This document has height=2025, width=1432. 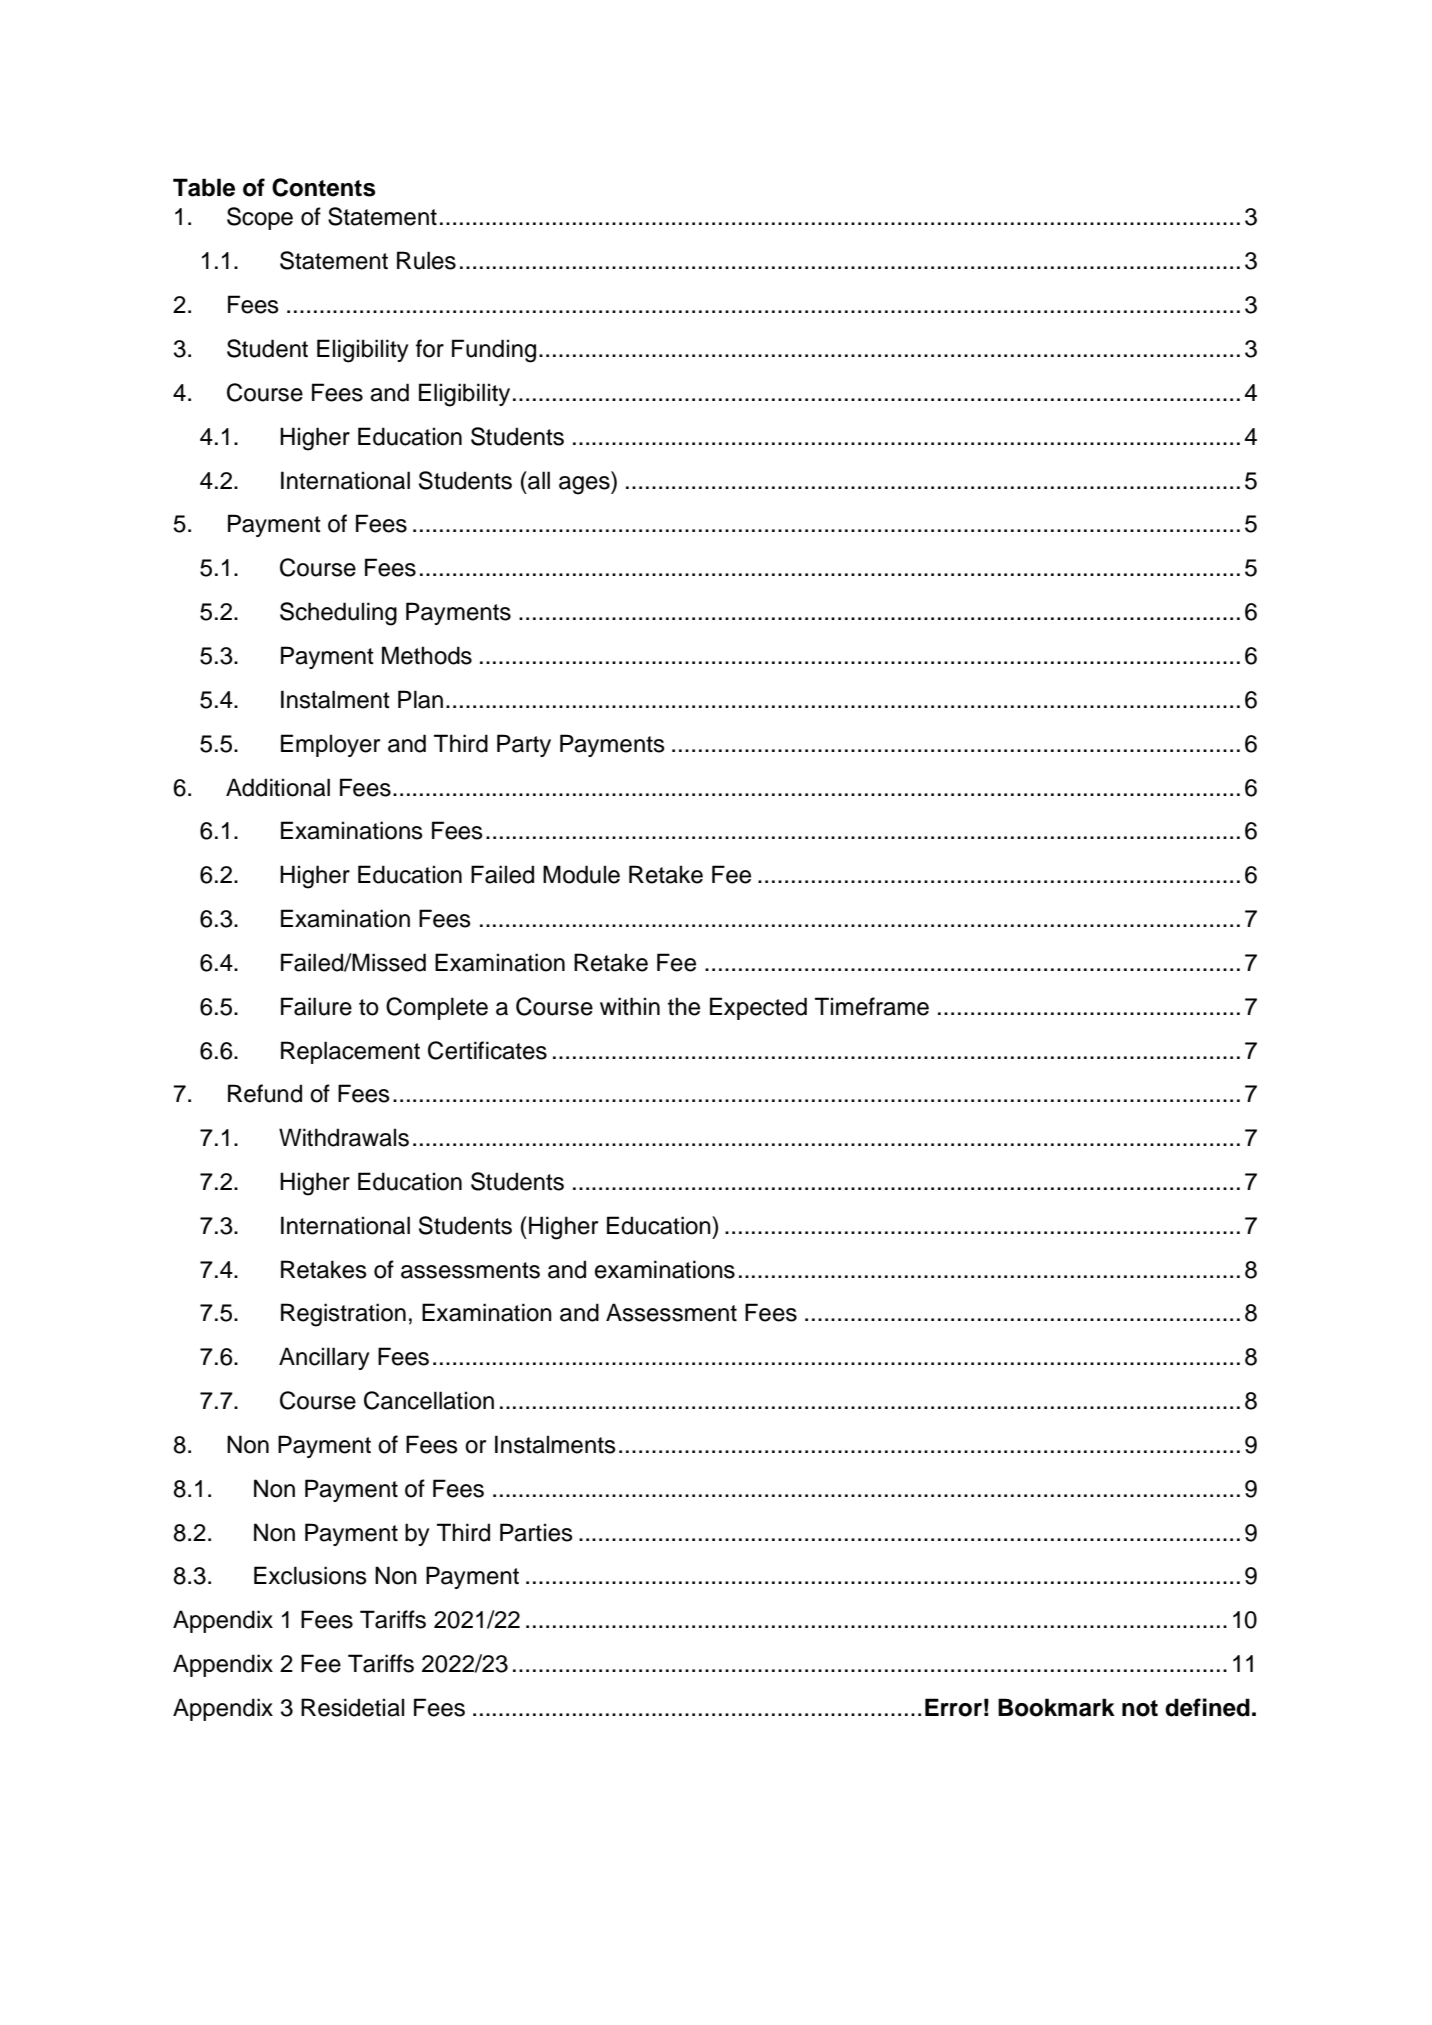 I want to click on the, so click(x=684, y=1006).
